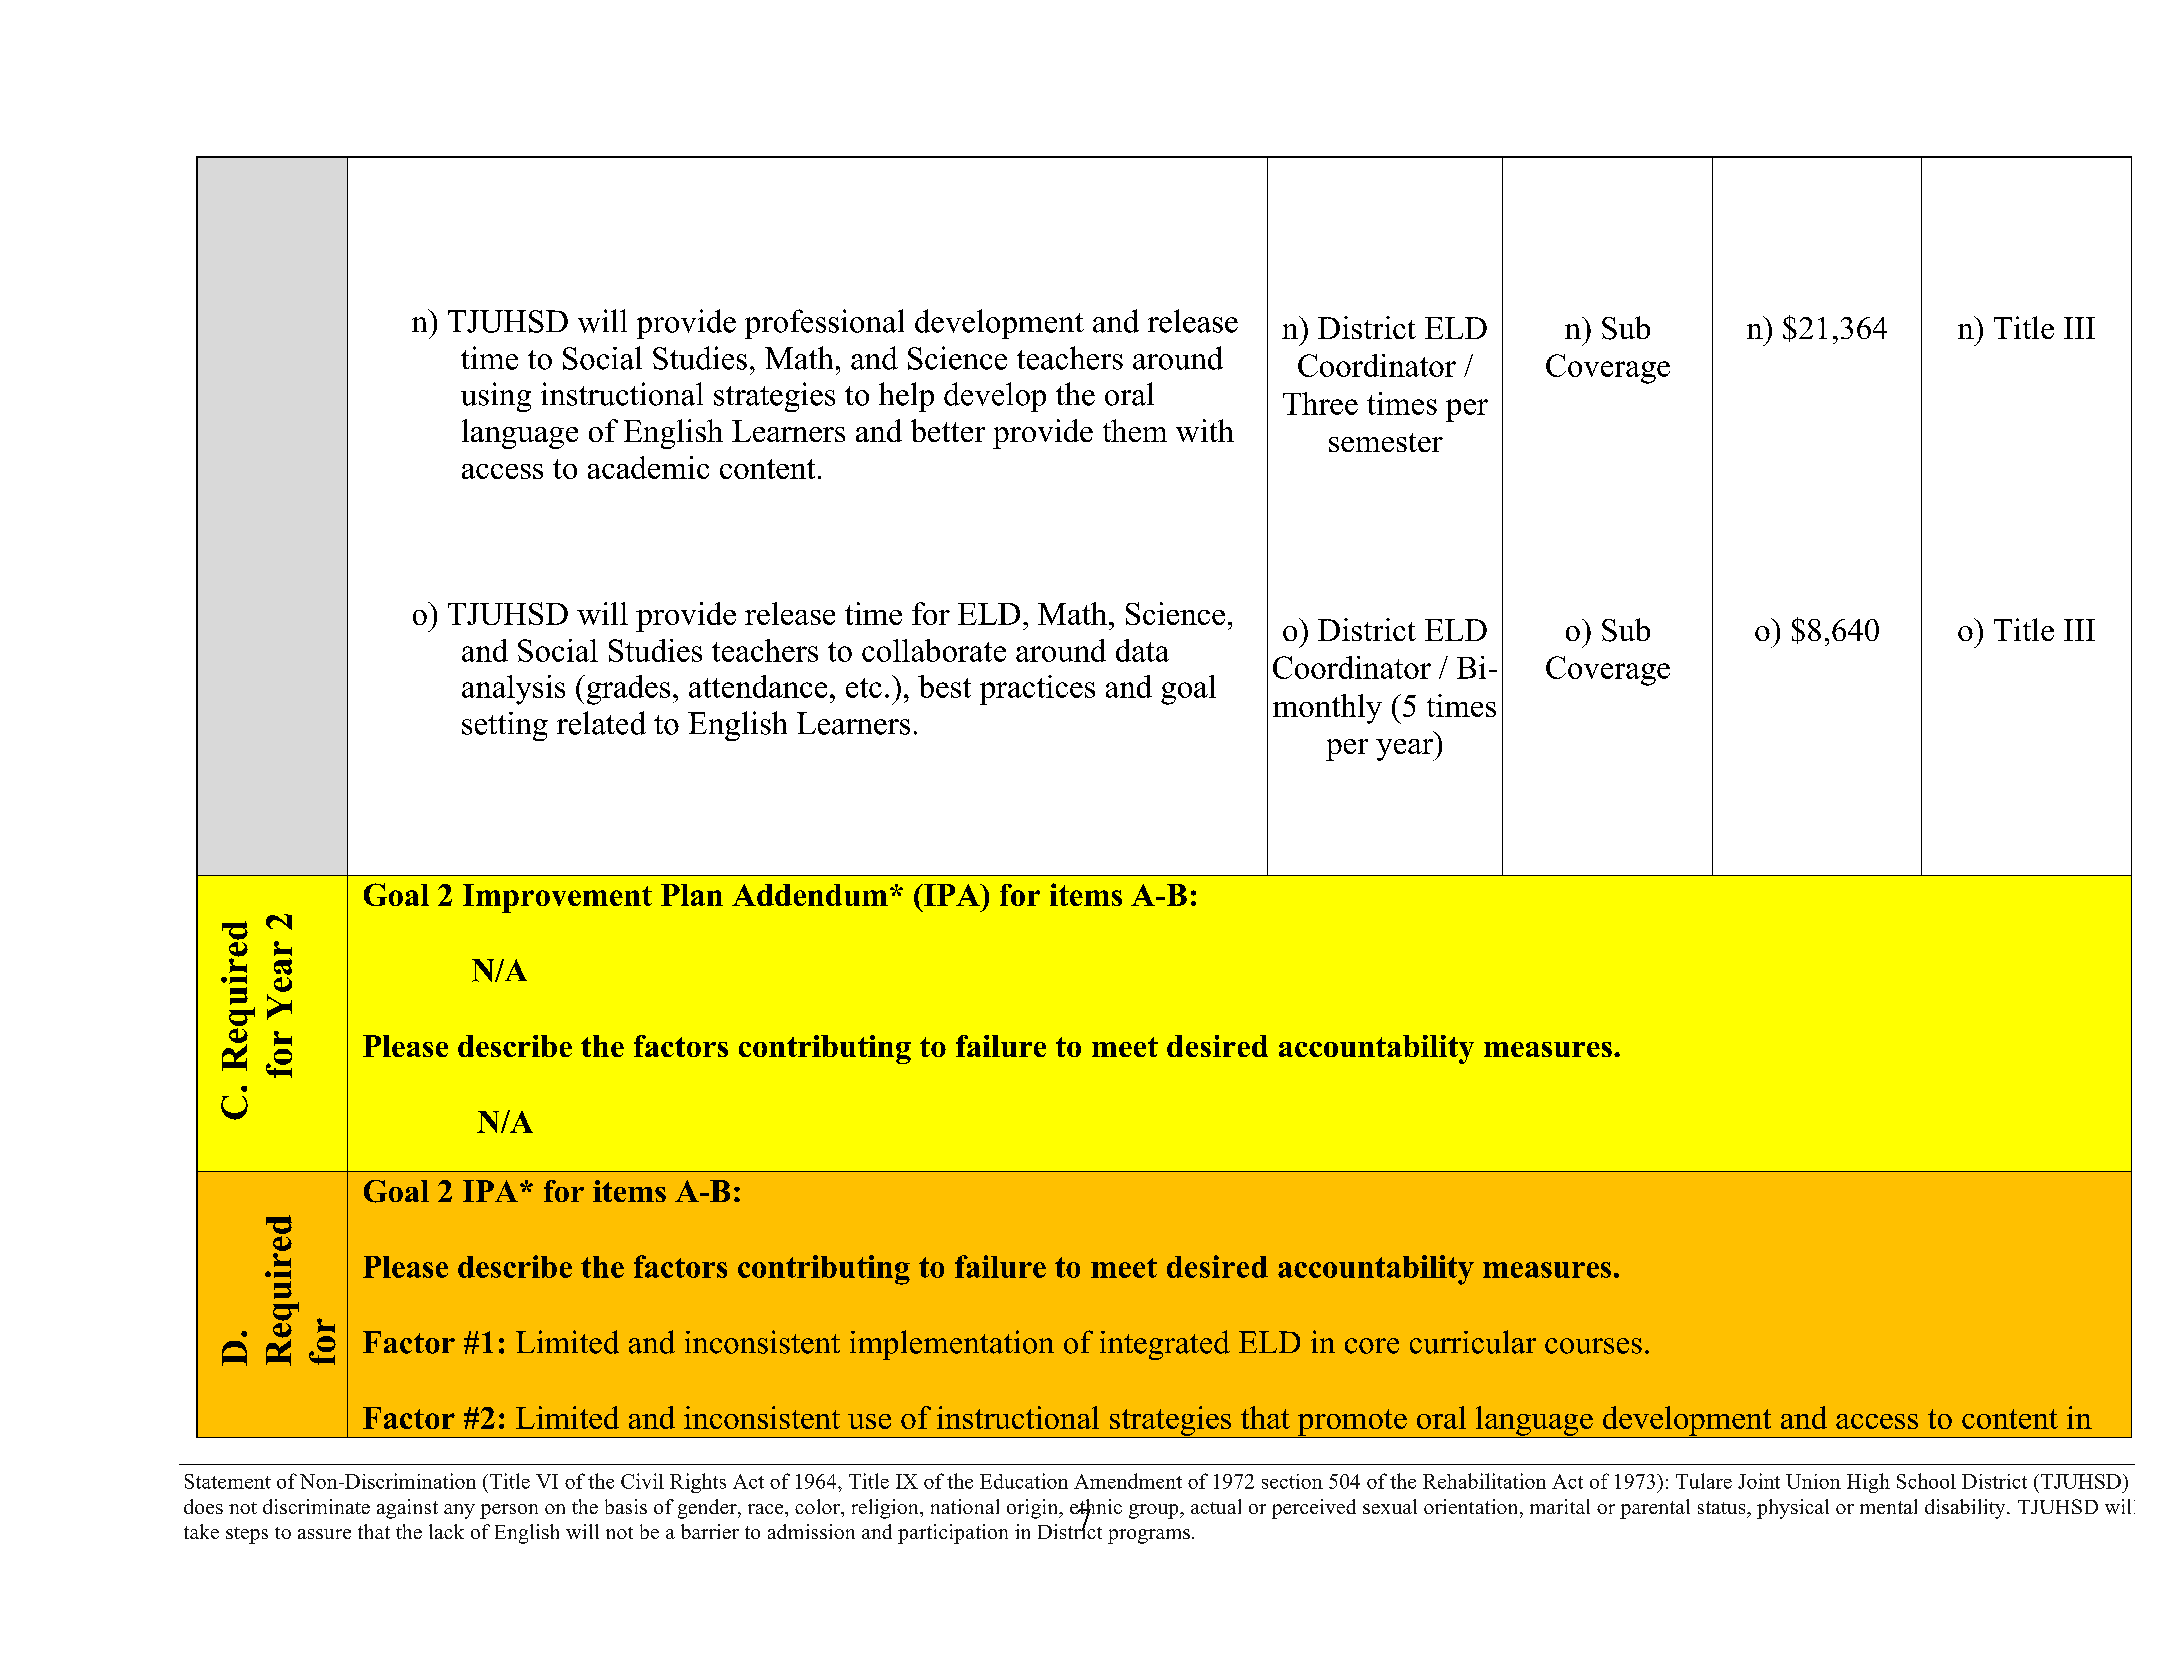 This document has height=1675, width=2168. Describe the element at coordinates (952, 1345) in the document. I see `implementation` at that location.
